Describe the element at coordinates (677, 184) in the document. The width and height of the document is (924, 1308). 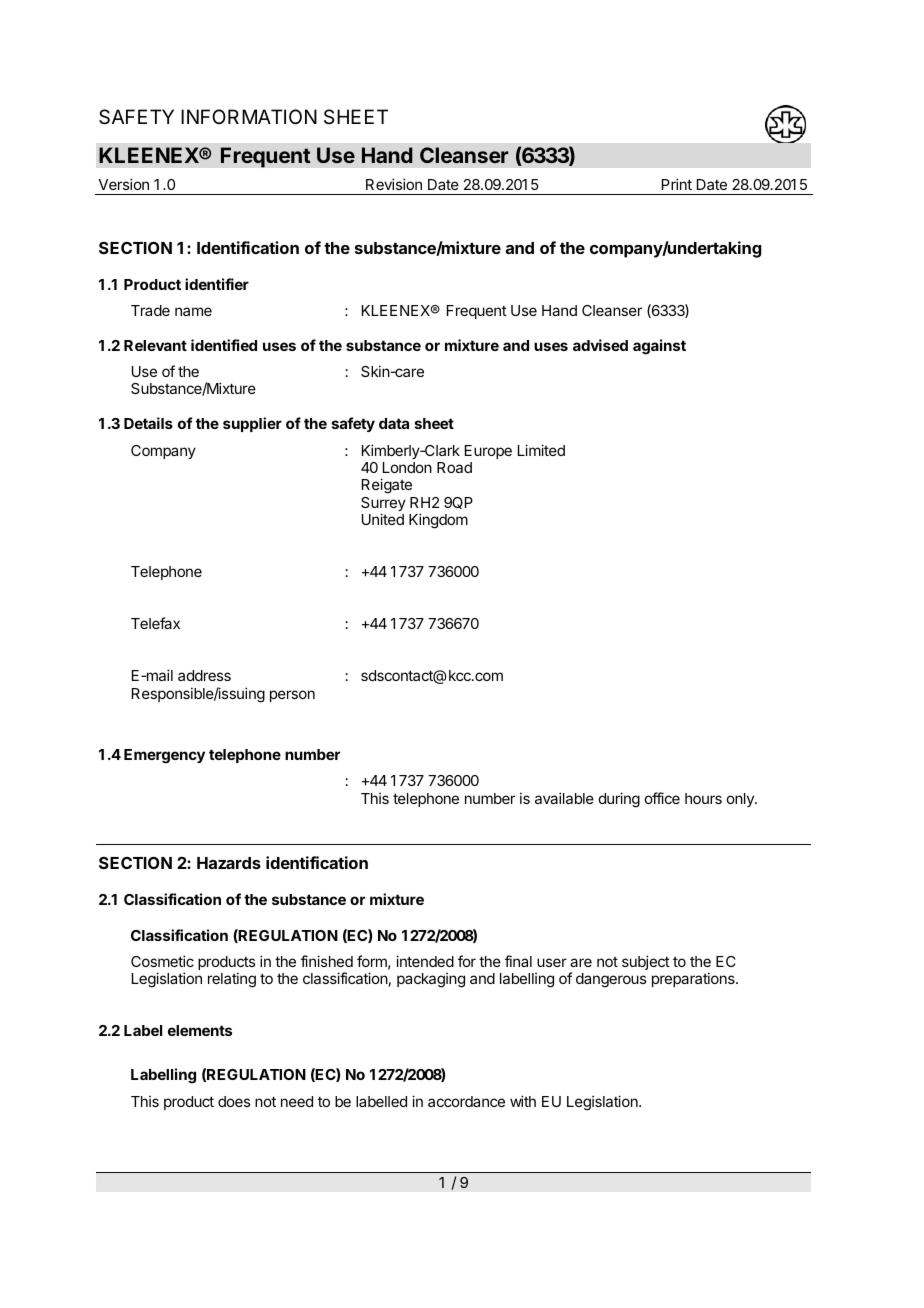
I see `Print` at that location.
